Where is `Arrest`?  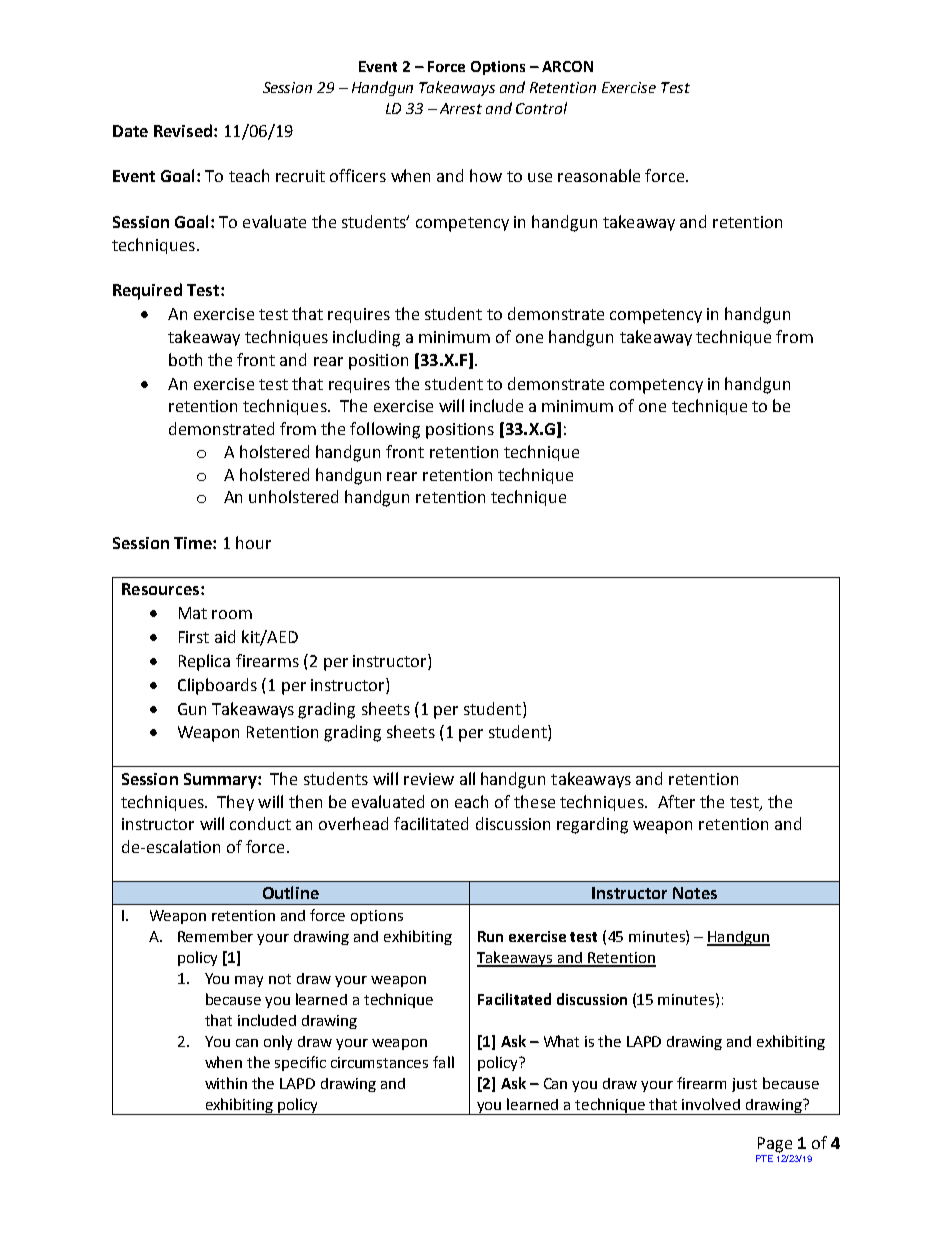 Arrest is located at coordinates (461, 108).
